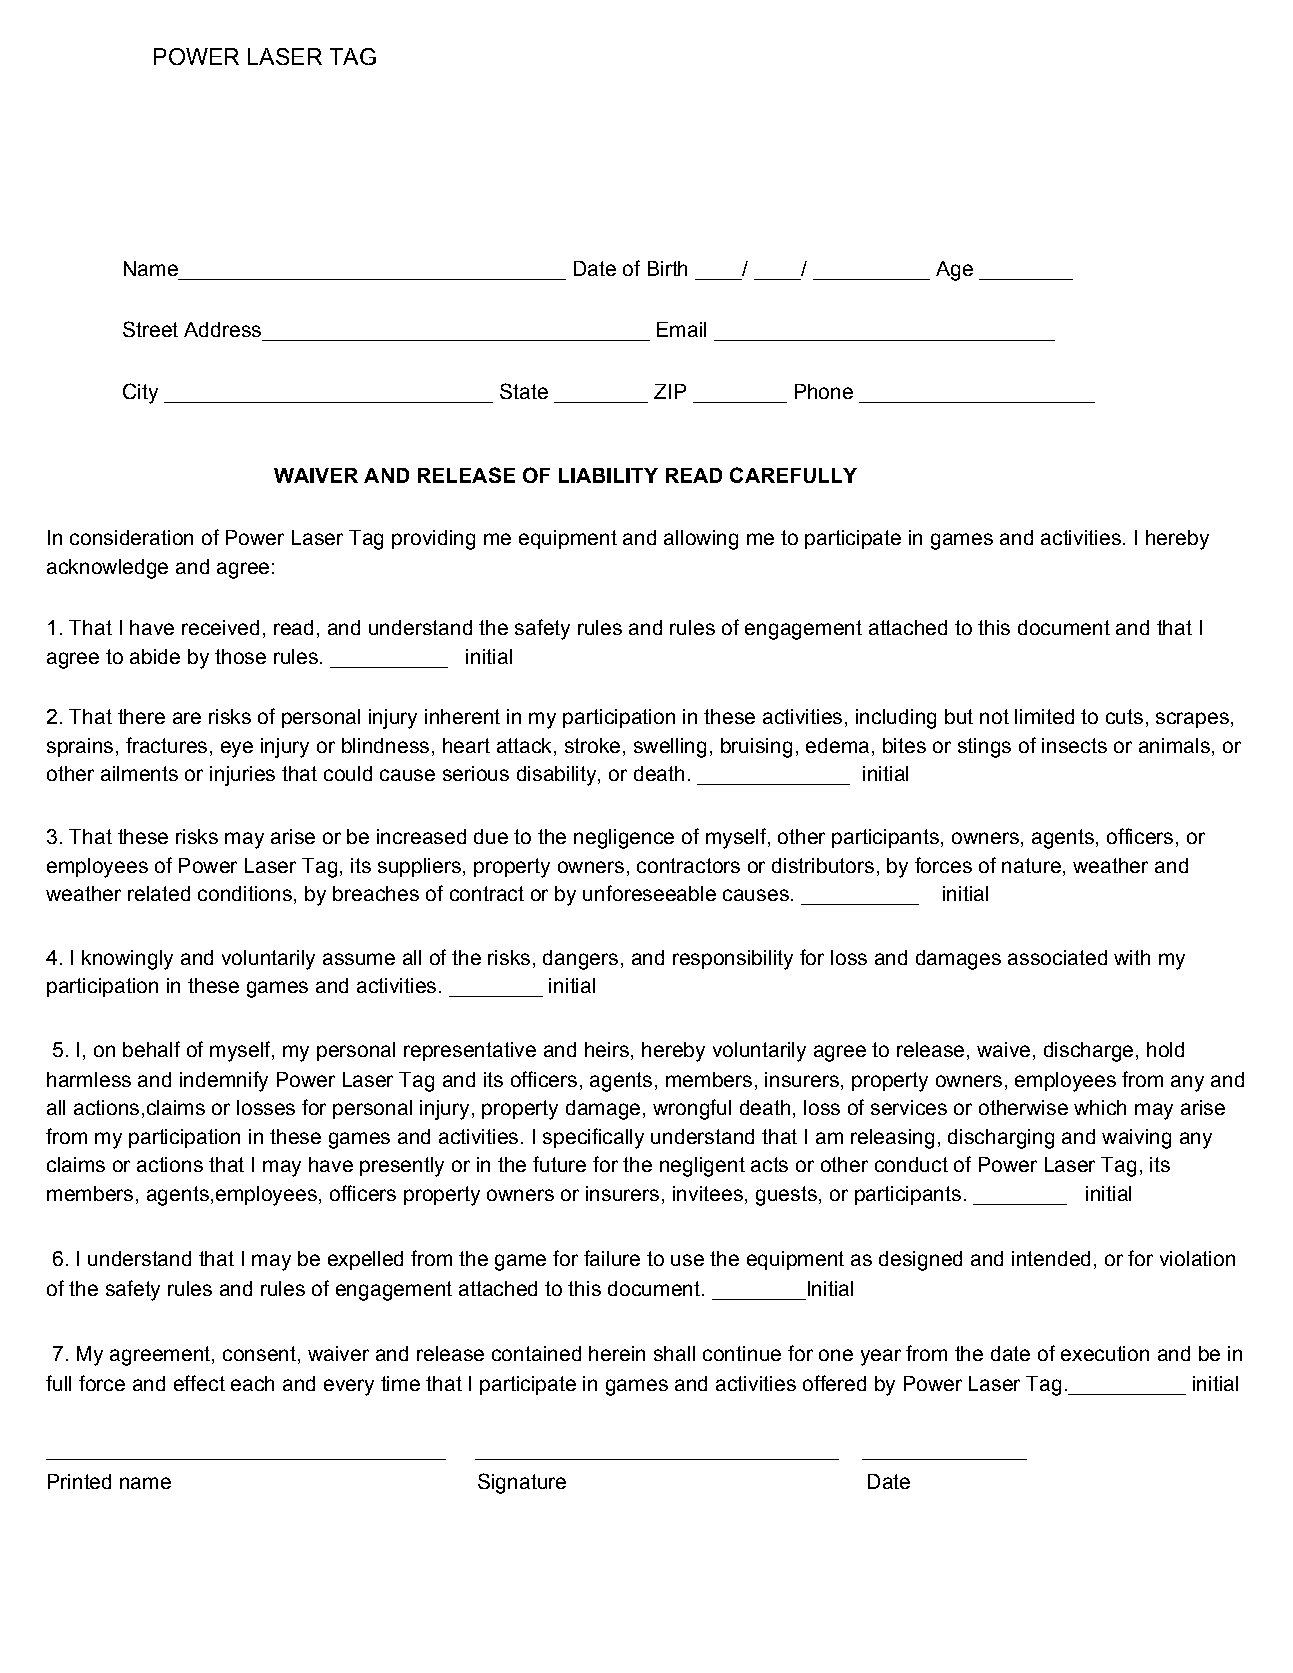  Describe the element at coordinates (1057, 957) in the document. I see `associated` at that location.
